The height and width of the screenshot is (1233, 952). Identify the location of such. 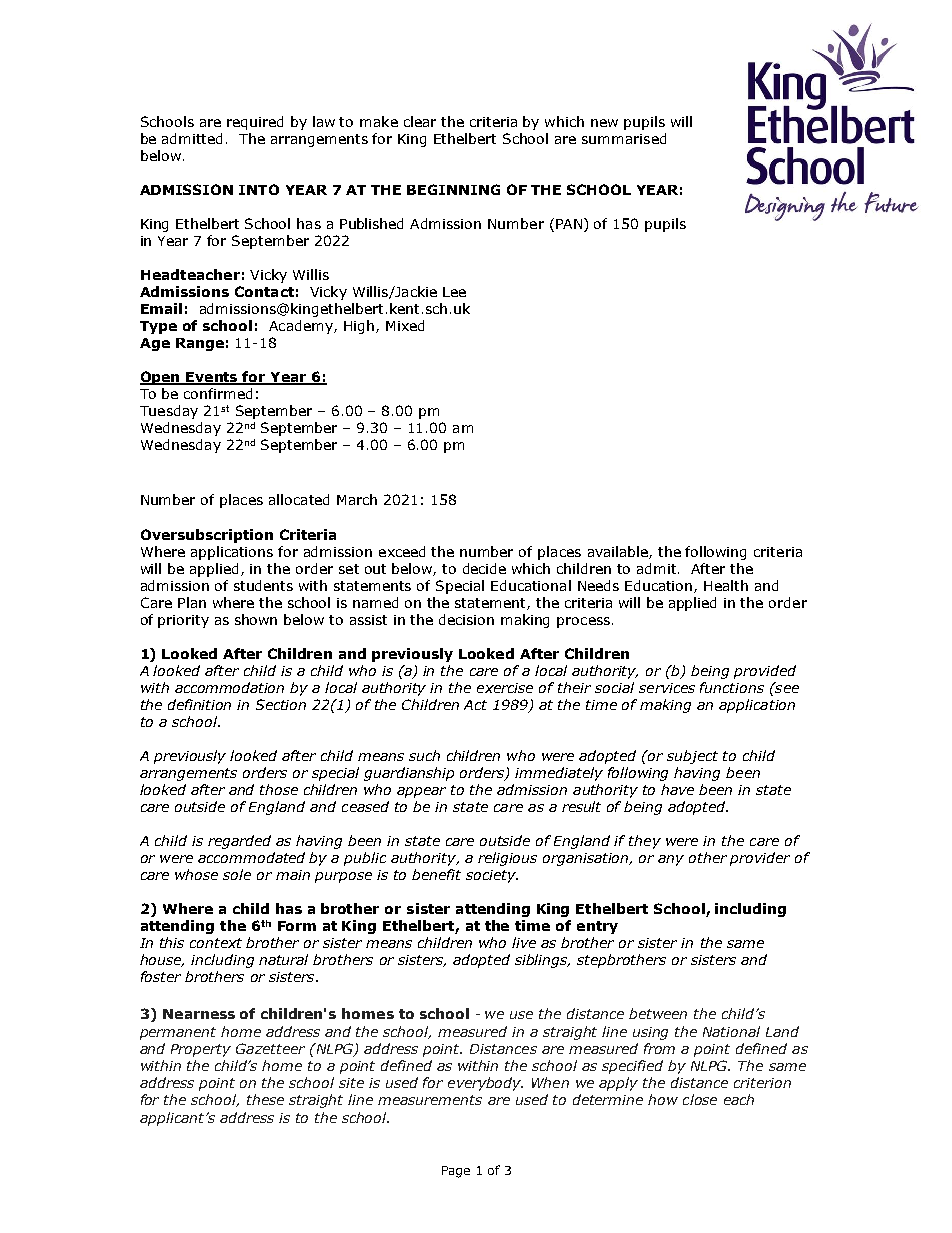
(424, 755).
